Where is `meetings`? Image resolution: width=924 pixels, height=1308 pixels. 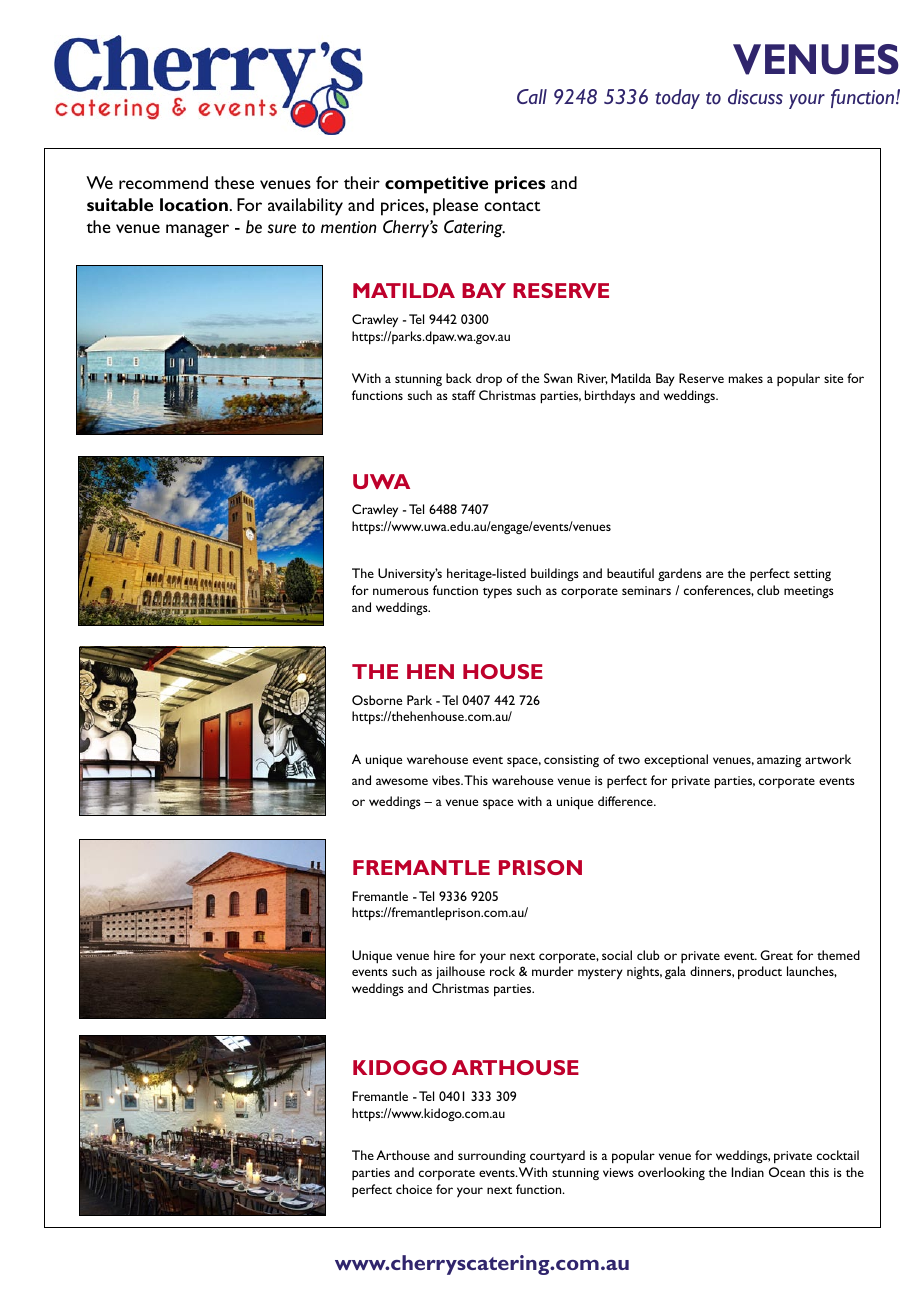
meetings is located at coordinates (809, 592).
